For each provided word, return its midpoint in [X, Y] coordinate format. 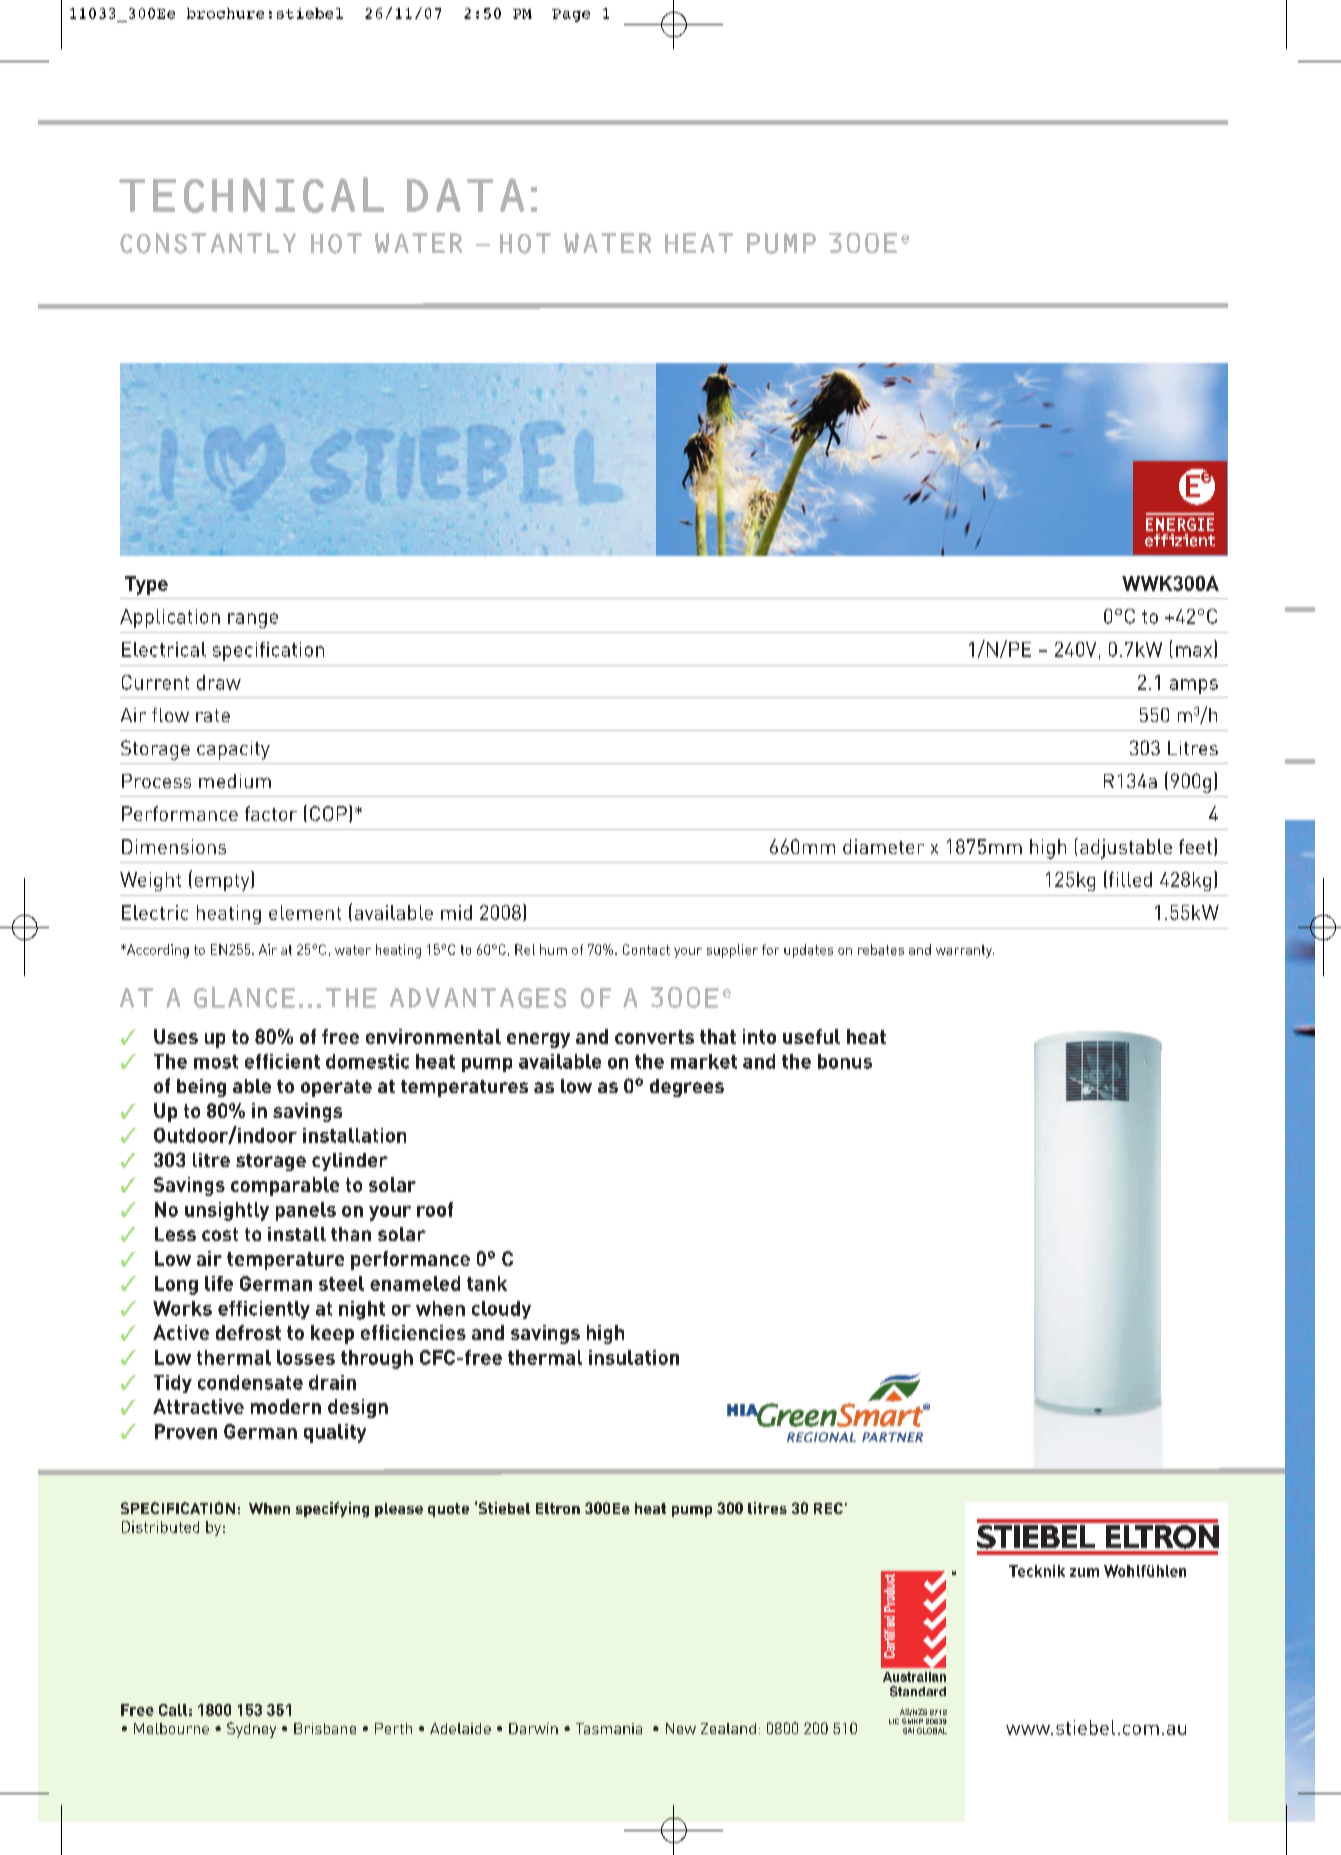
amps [1194, 686]
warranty [965, 951]
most [216, 1062]
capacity [233, 750]
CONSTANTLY [208, 243]
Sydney [251, 1730]
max [1195, 652]
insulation [634, 1357]
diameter [883, 846]
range [253, 620]
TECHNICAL [251, 195]
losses [306, 1357]
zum [1084, 1572]
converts [654, 1037]
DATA [465, 195]
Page [571, 15]
